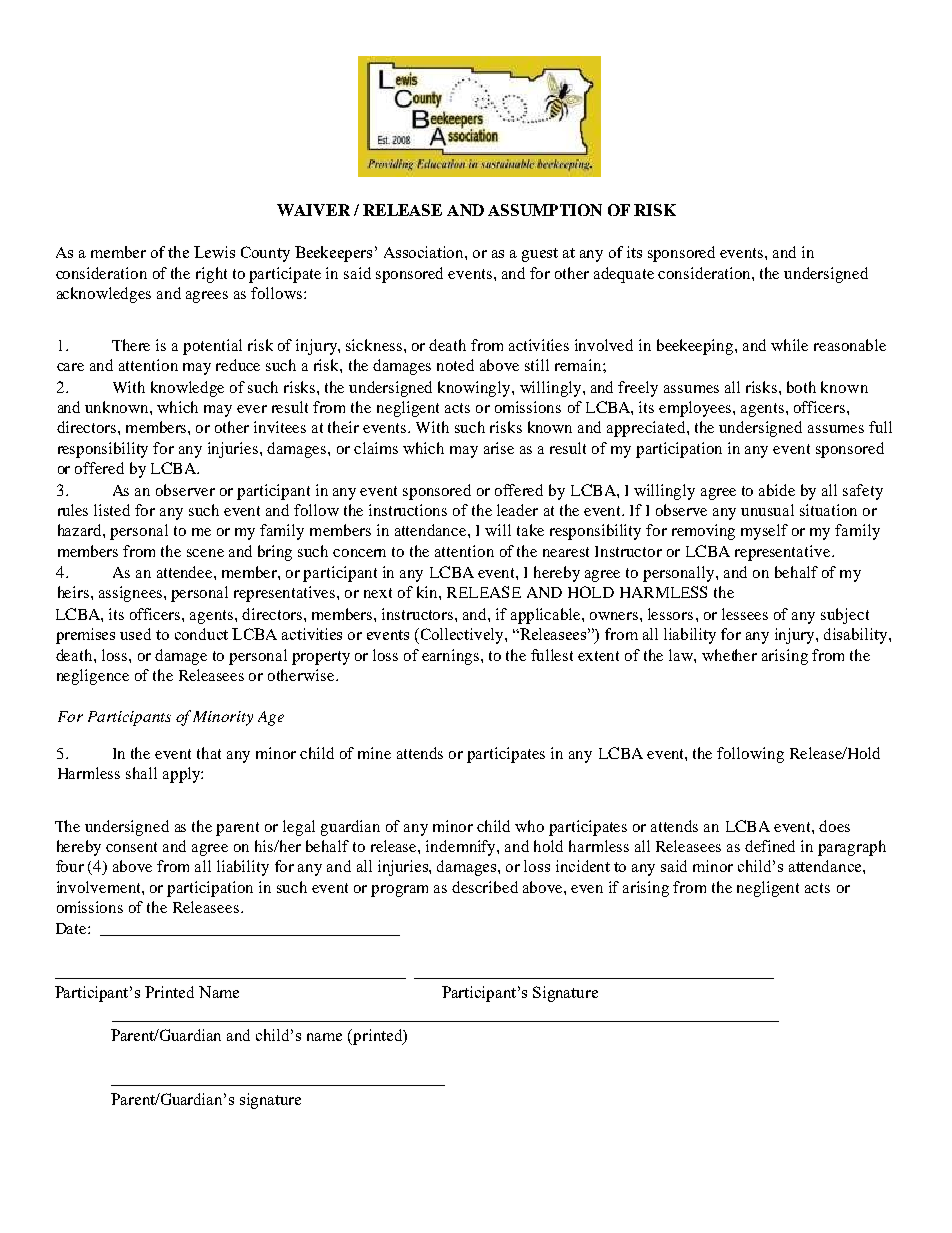  Describe the element at coordinates (764, 532) in the document. I see `myself` at that location.
